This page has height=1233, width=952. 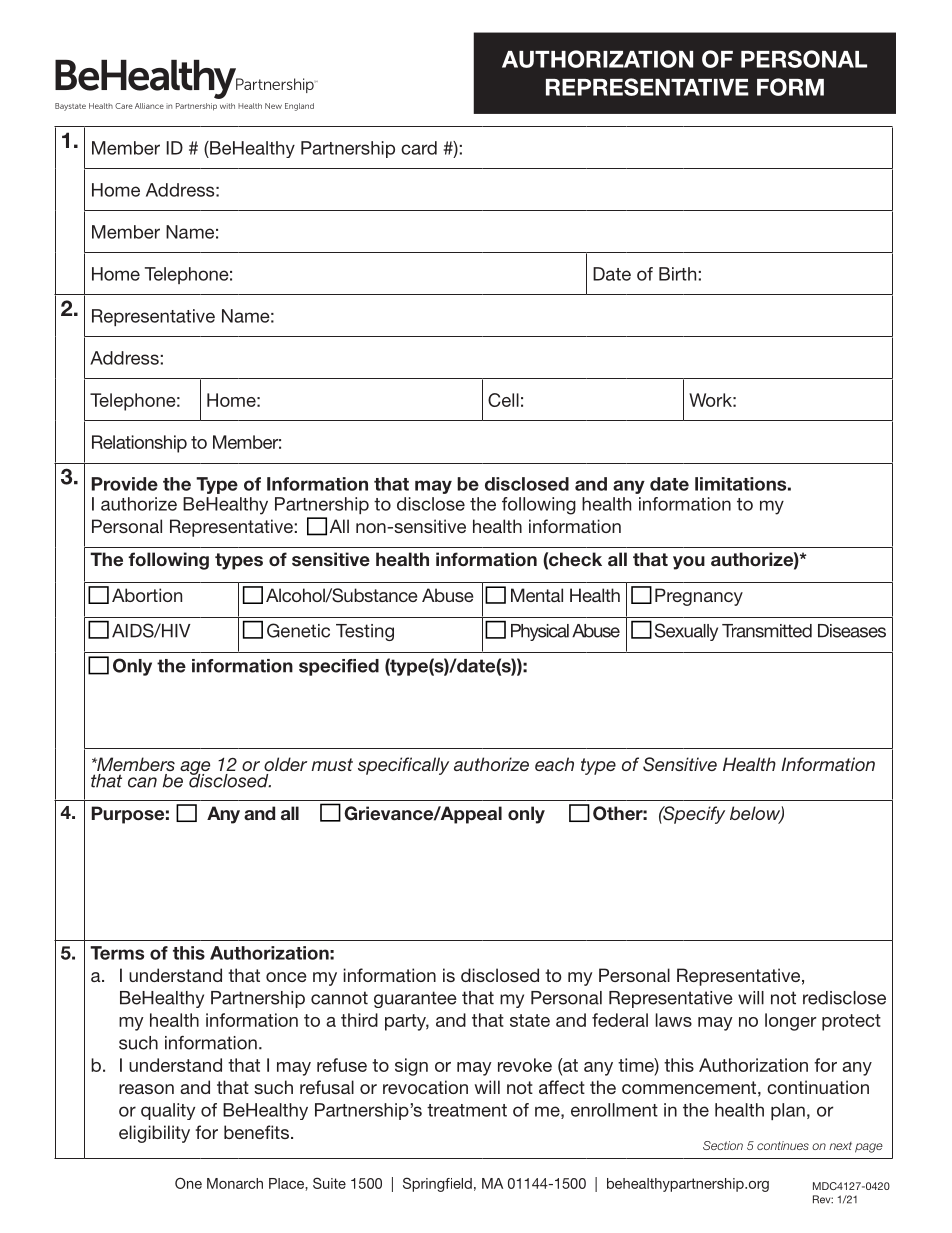 What do you see at coordinates (783, 1145) in the page?
I see `continues` at bounding box center [783, 1145].
